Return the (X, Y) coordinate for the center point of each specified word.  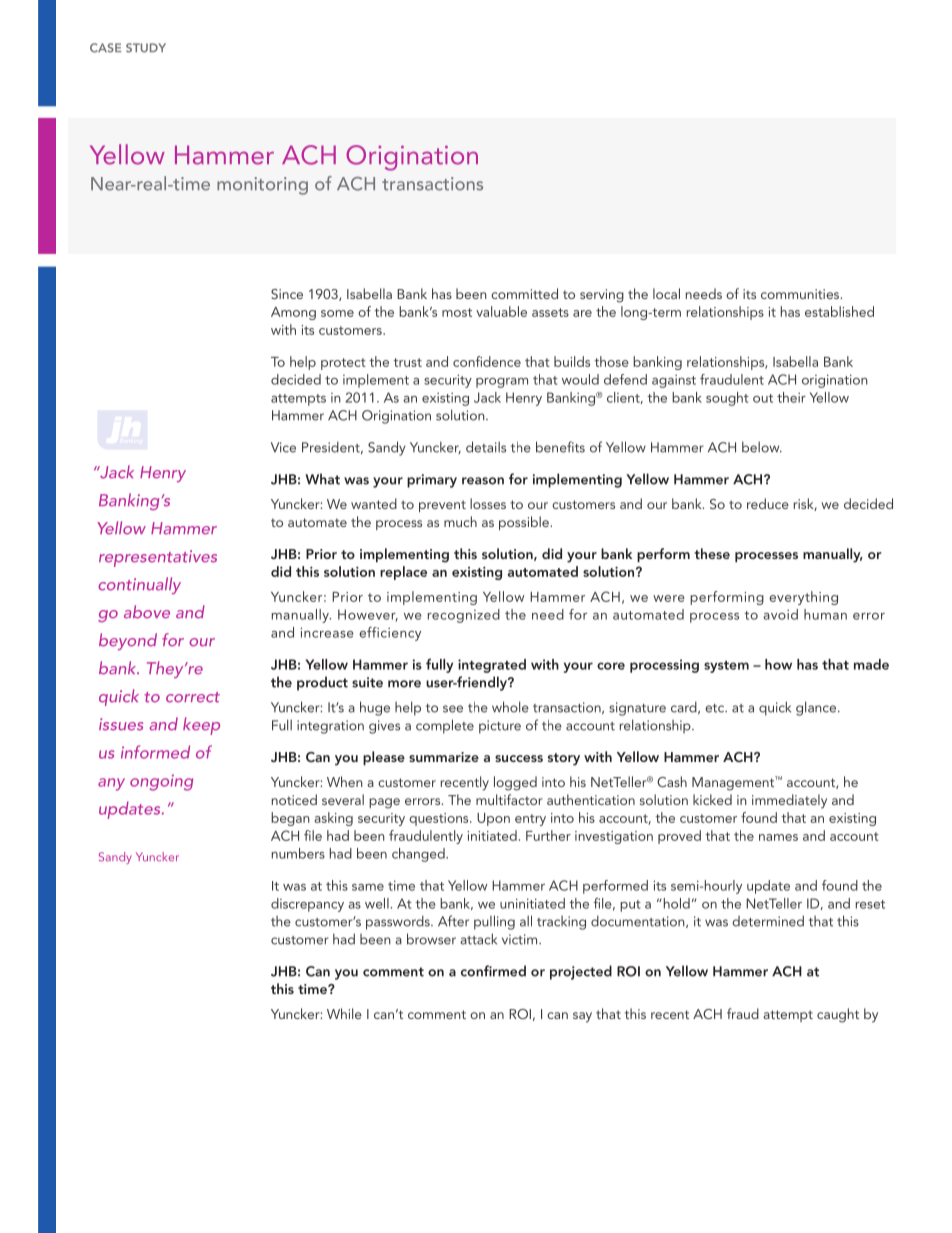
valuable (501, 311)
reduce (768, 503)
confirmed (493, 971)
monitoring (262, 186)
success (519, 758)
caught (838, 1015)
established (839, 311)
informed (155, 752)
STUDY (146, 48)
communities (801, 294)
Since (287, 294)
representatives (158, 558)
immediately (789, 801)
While (344, 1013)
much (460, 521)
